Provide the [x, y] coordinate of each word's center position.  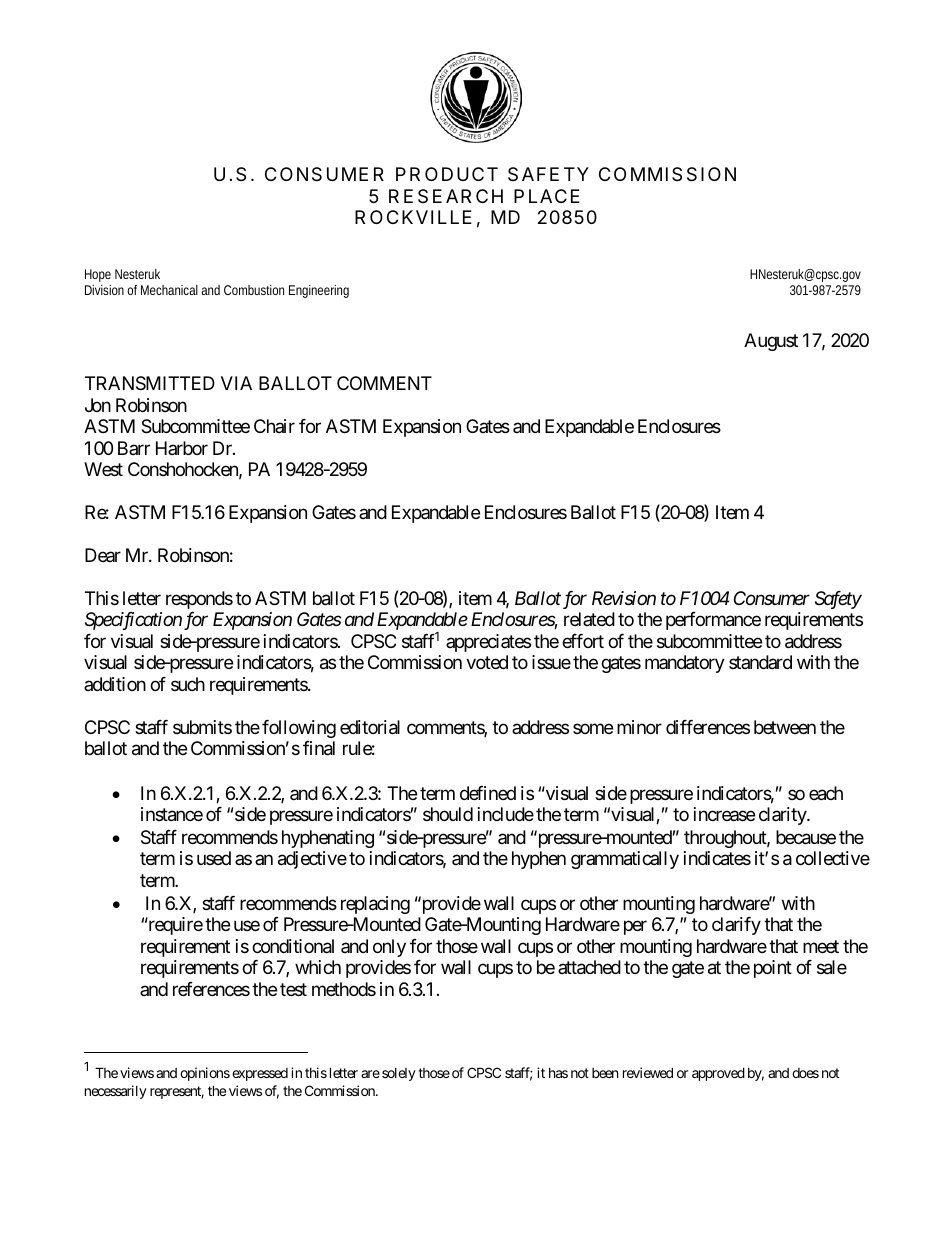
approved [718, 1074]
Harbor [182, 448]
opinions [205, 1074]
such [188, 684]
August [771, 342]
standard [760, 662]
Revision [624, 598]
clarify [736, 926]
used [214, 858]
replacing [375, 905]
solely [399, 1074]
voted [487, 662]
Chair [274, 426]
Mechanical [169, 290]
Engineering [319, 291]
